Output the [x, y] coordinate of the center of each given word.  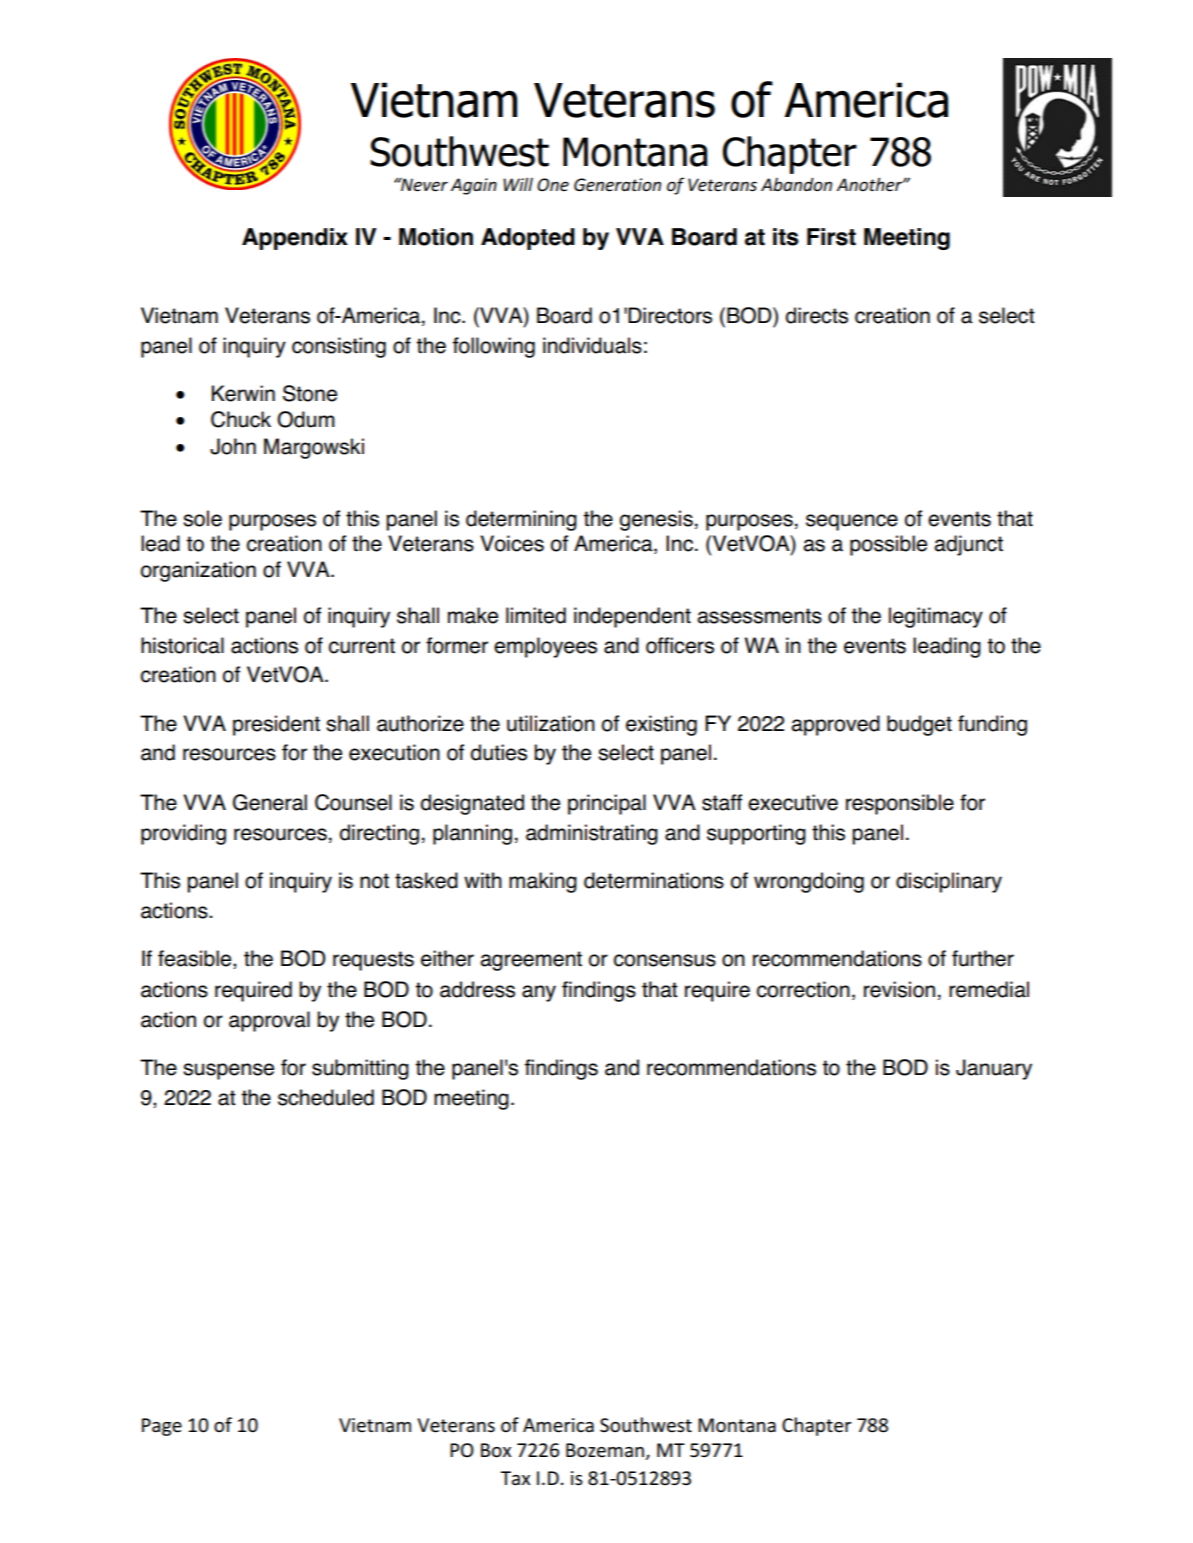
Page [162, 1427]
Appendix [295, 239]
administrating [592, 834]
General [270, 802]
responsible [900, 804]
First [831, 237]
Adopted [528, 239]
